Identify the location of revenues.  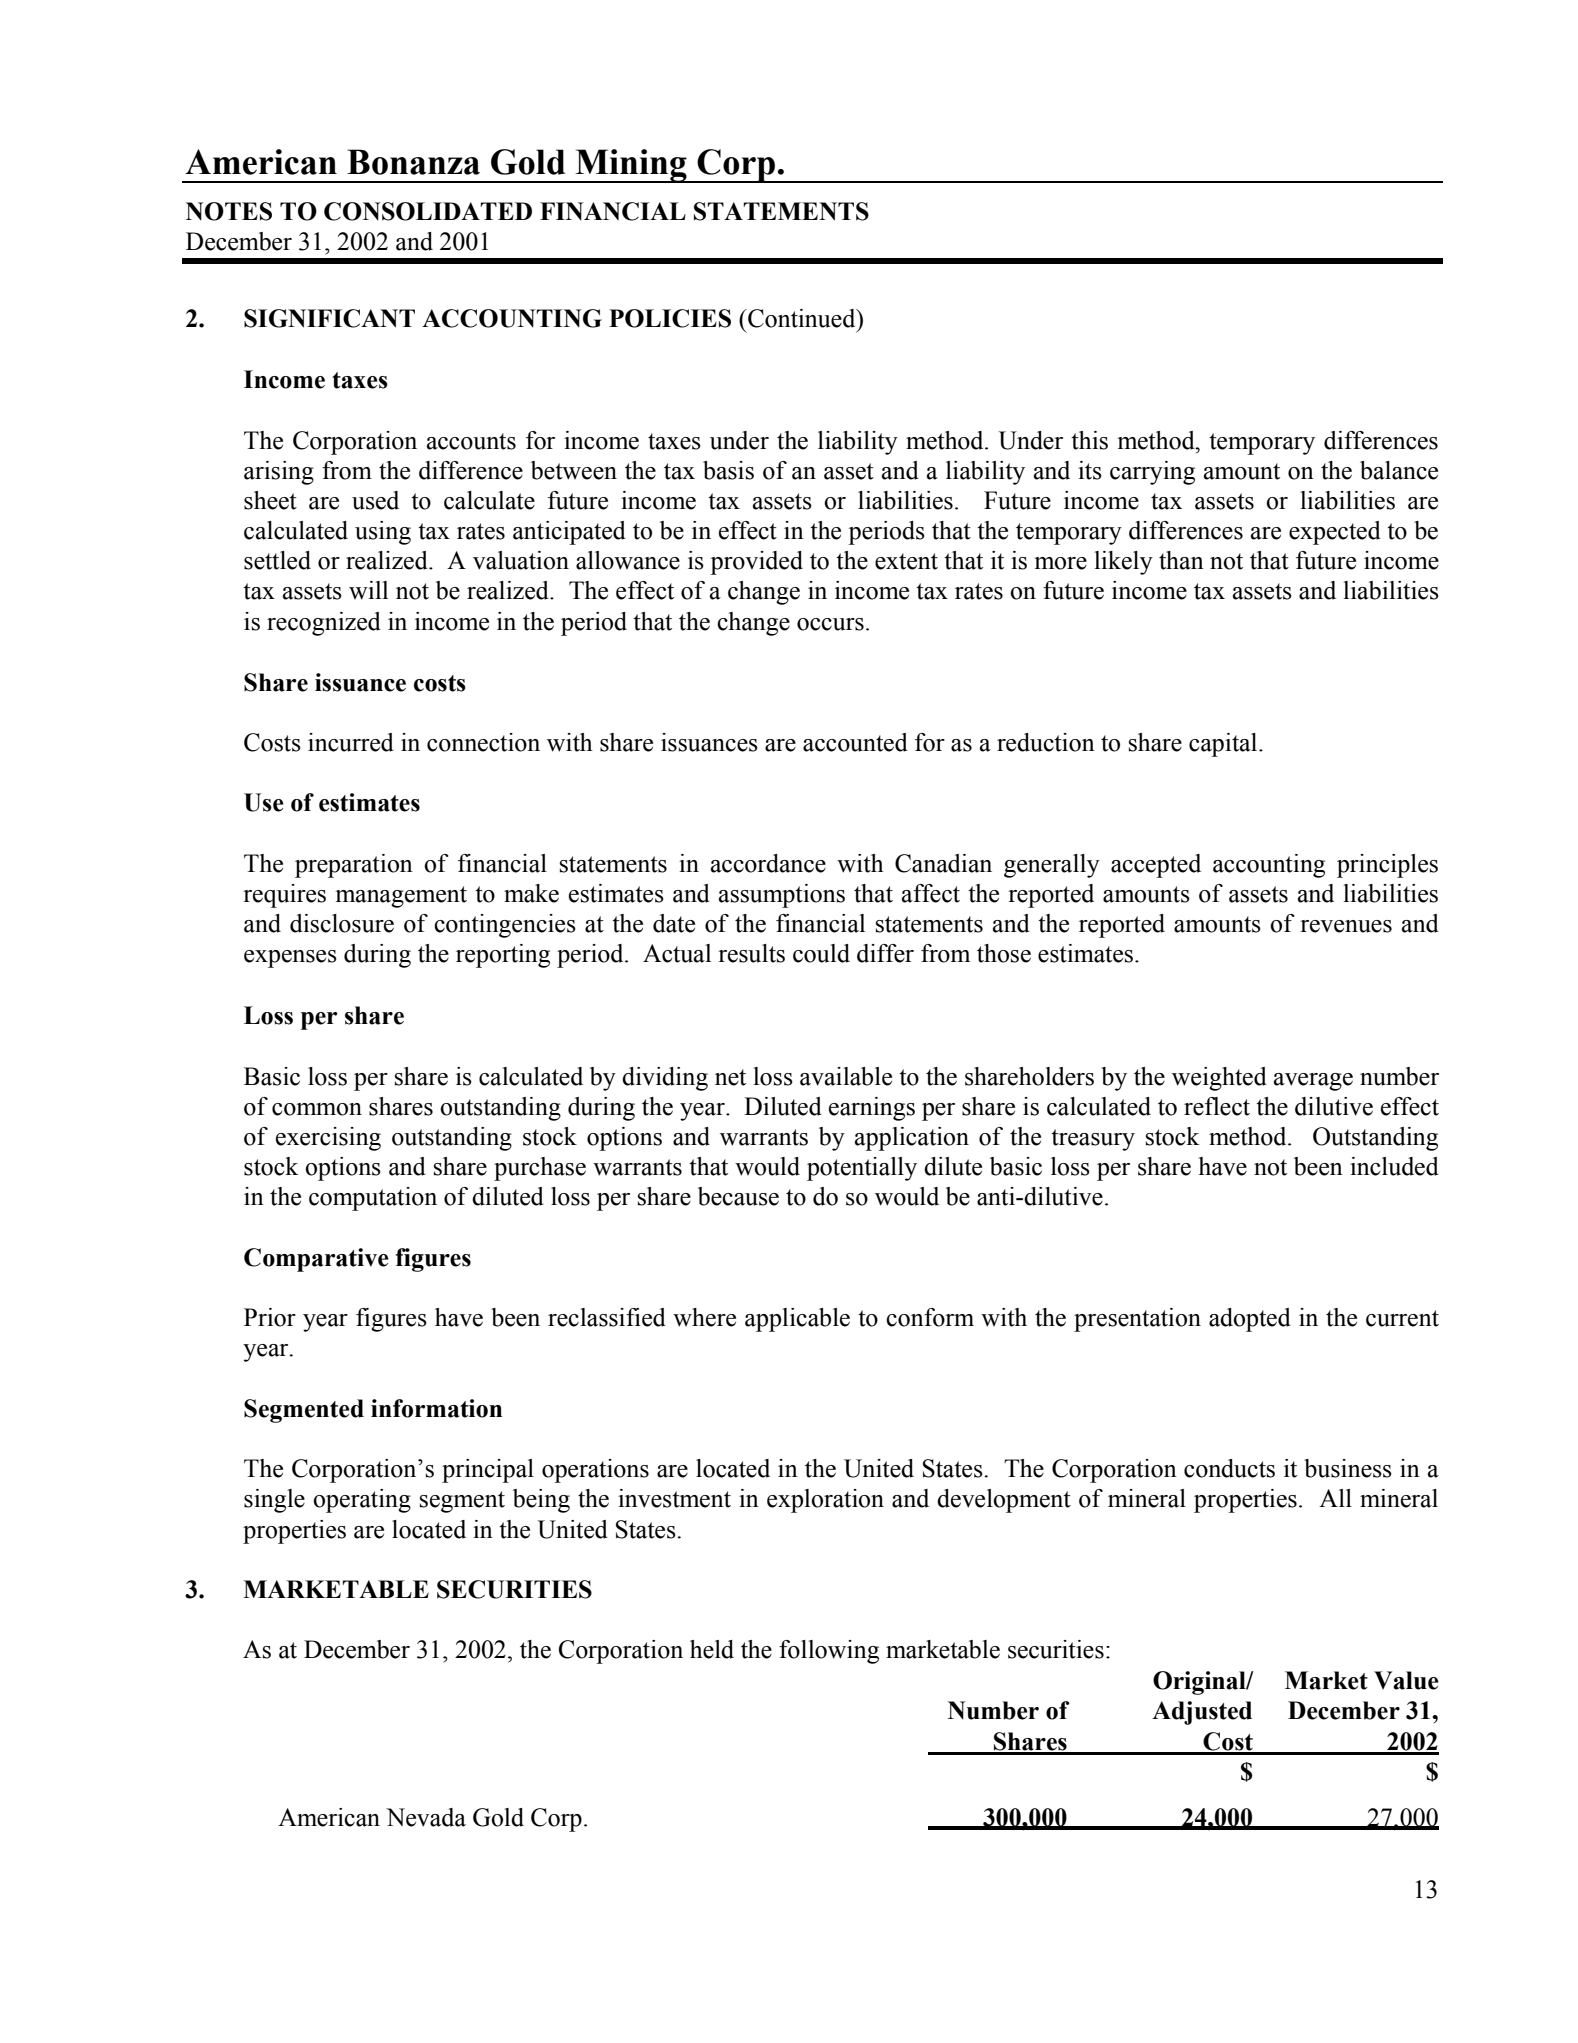
(1346, 926).
